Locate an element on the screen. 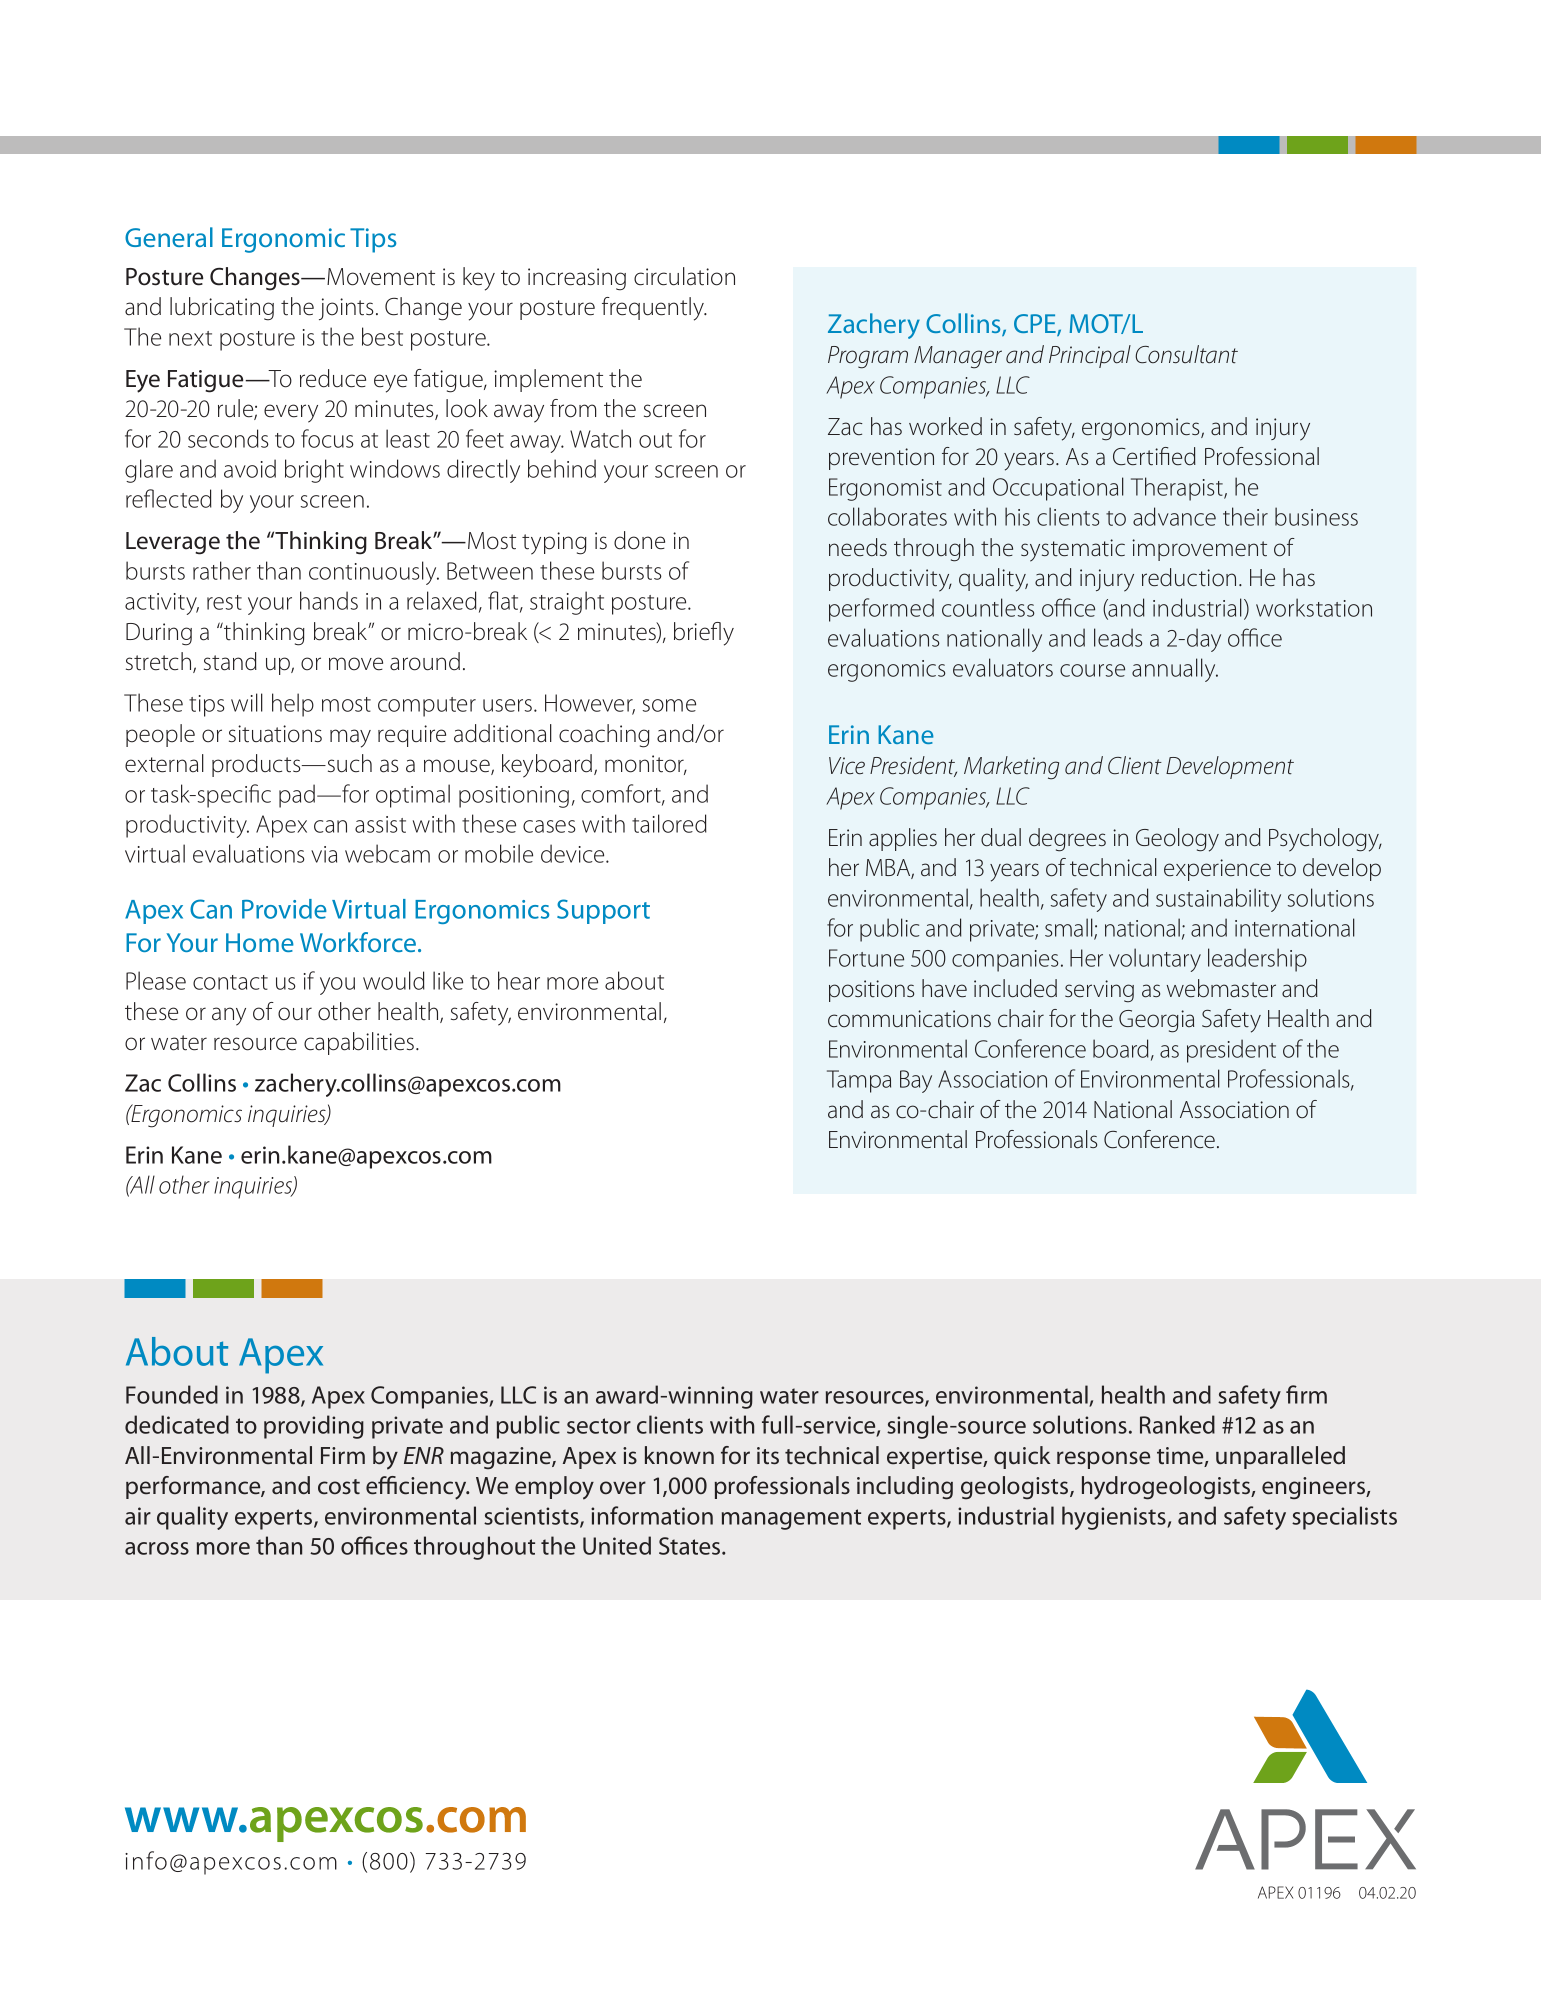 The image size is (1541, 1994). capabilities is located at coordinates (360, 1043).
